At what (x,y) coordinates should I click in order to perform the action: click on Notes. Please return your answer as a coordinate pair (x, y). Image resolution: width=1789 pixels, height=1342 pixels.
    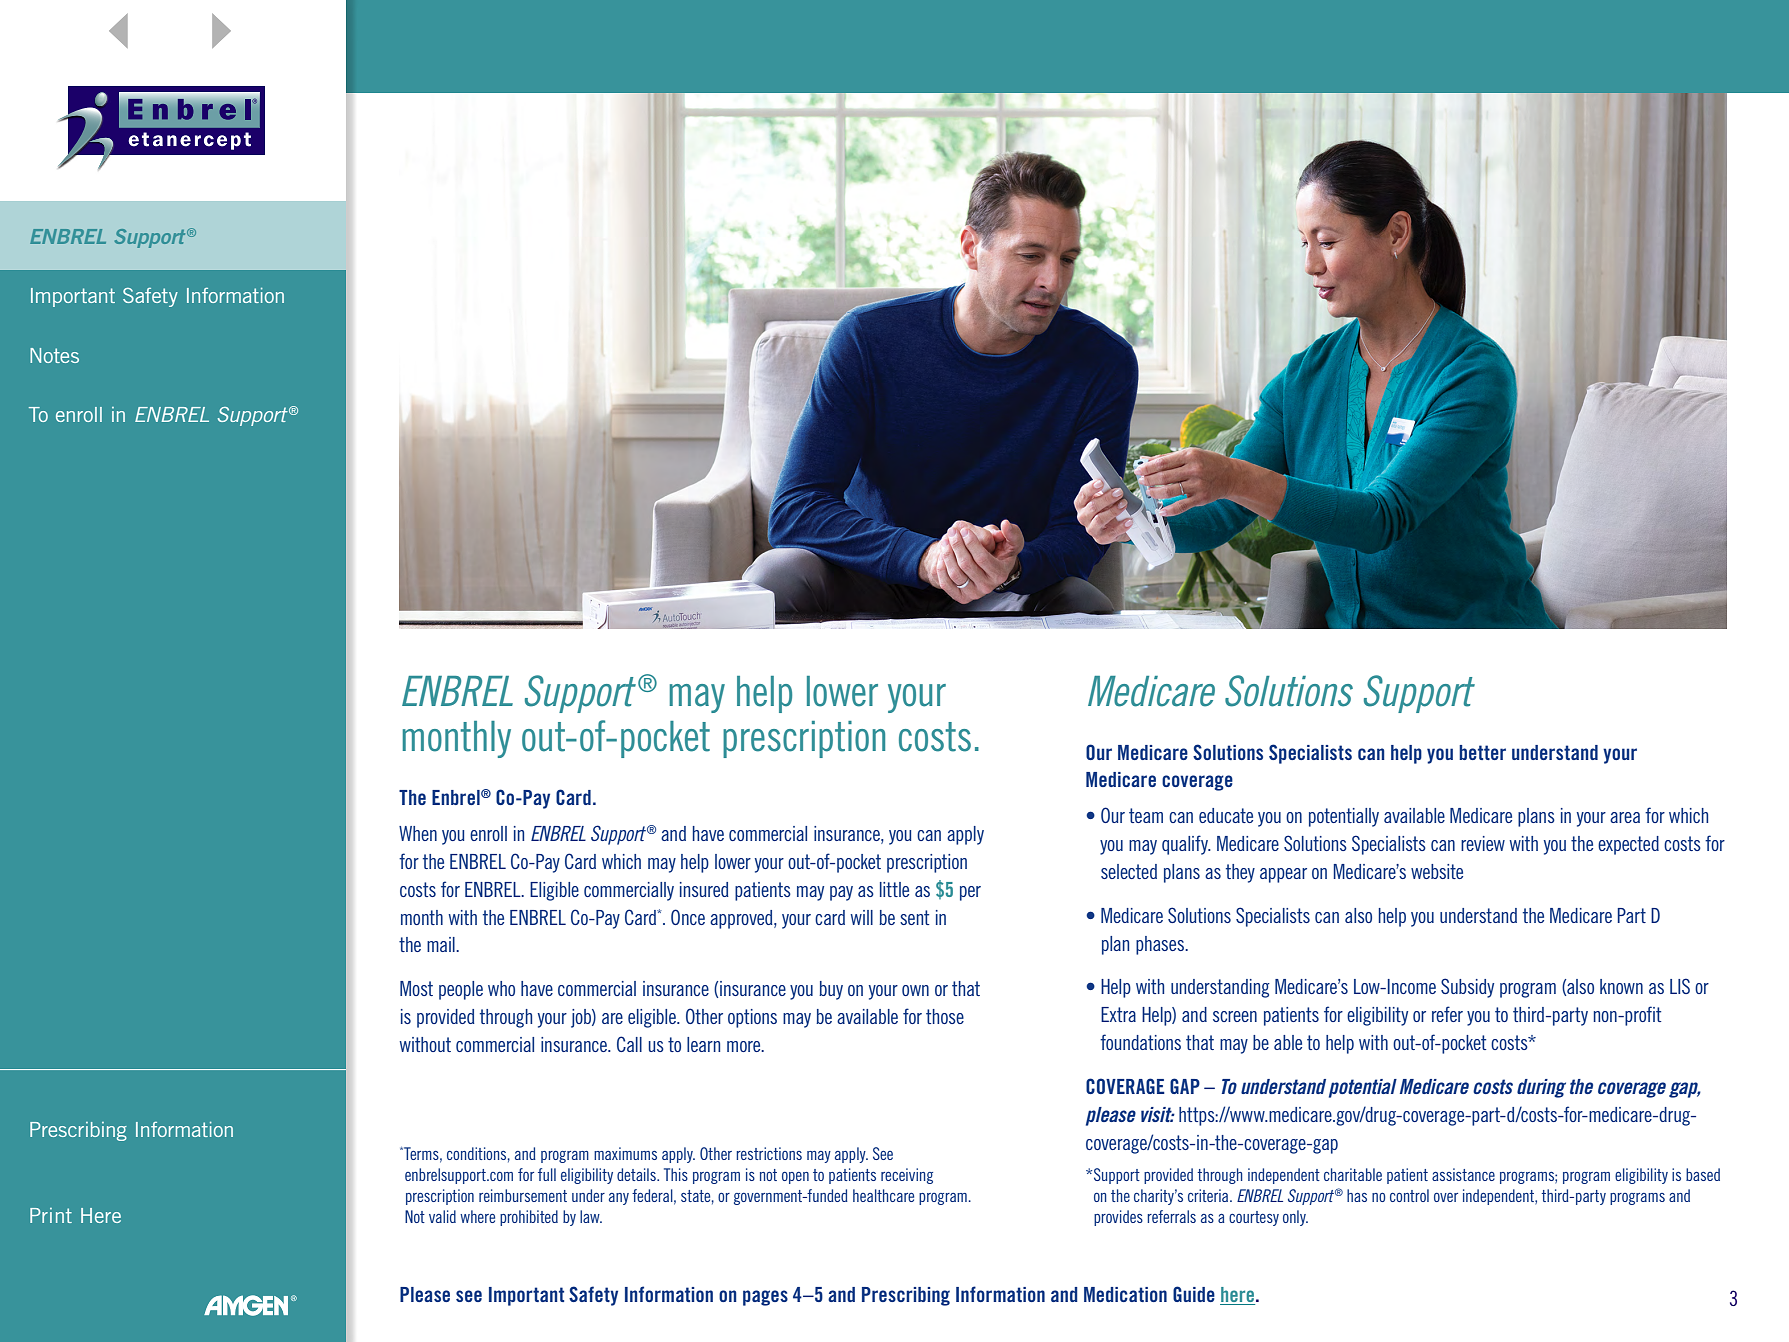
    Looking at the image, I should click on (54, 355).
